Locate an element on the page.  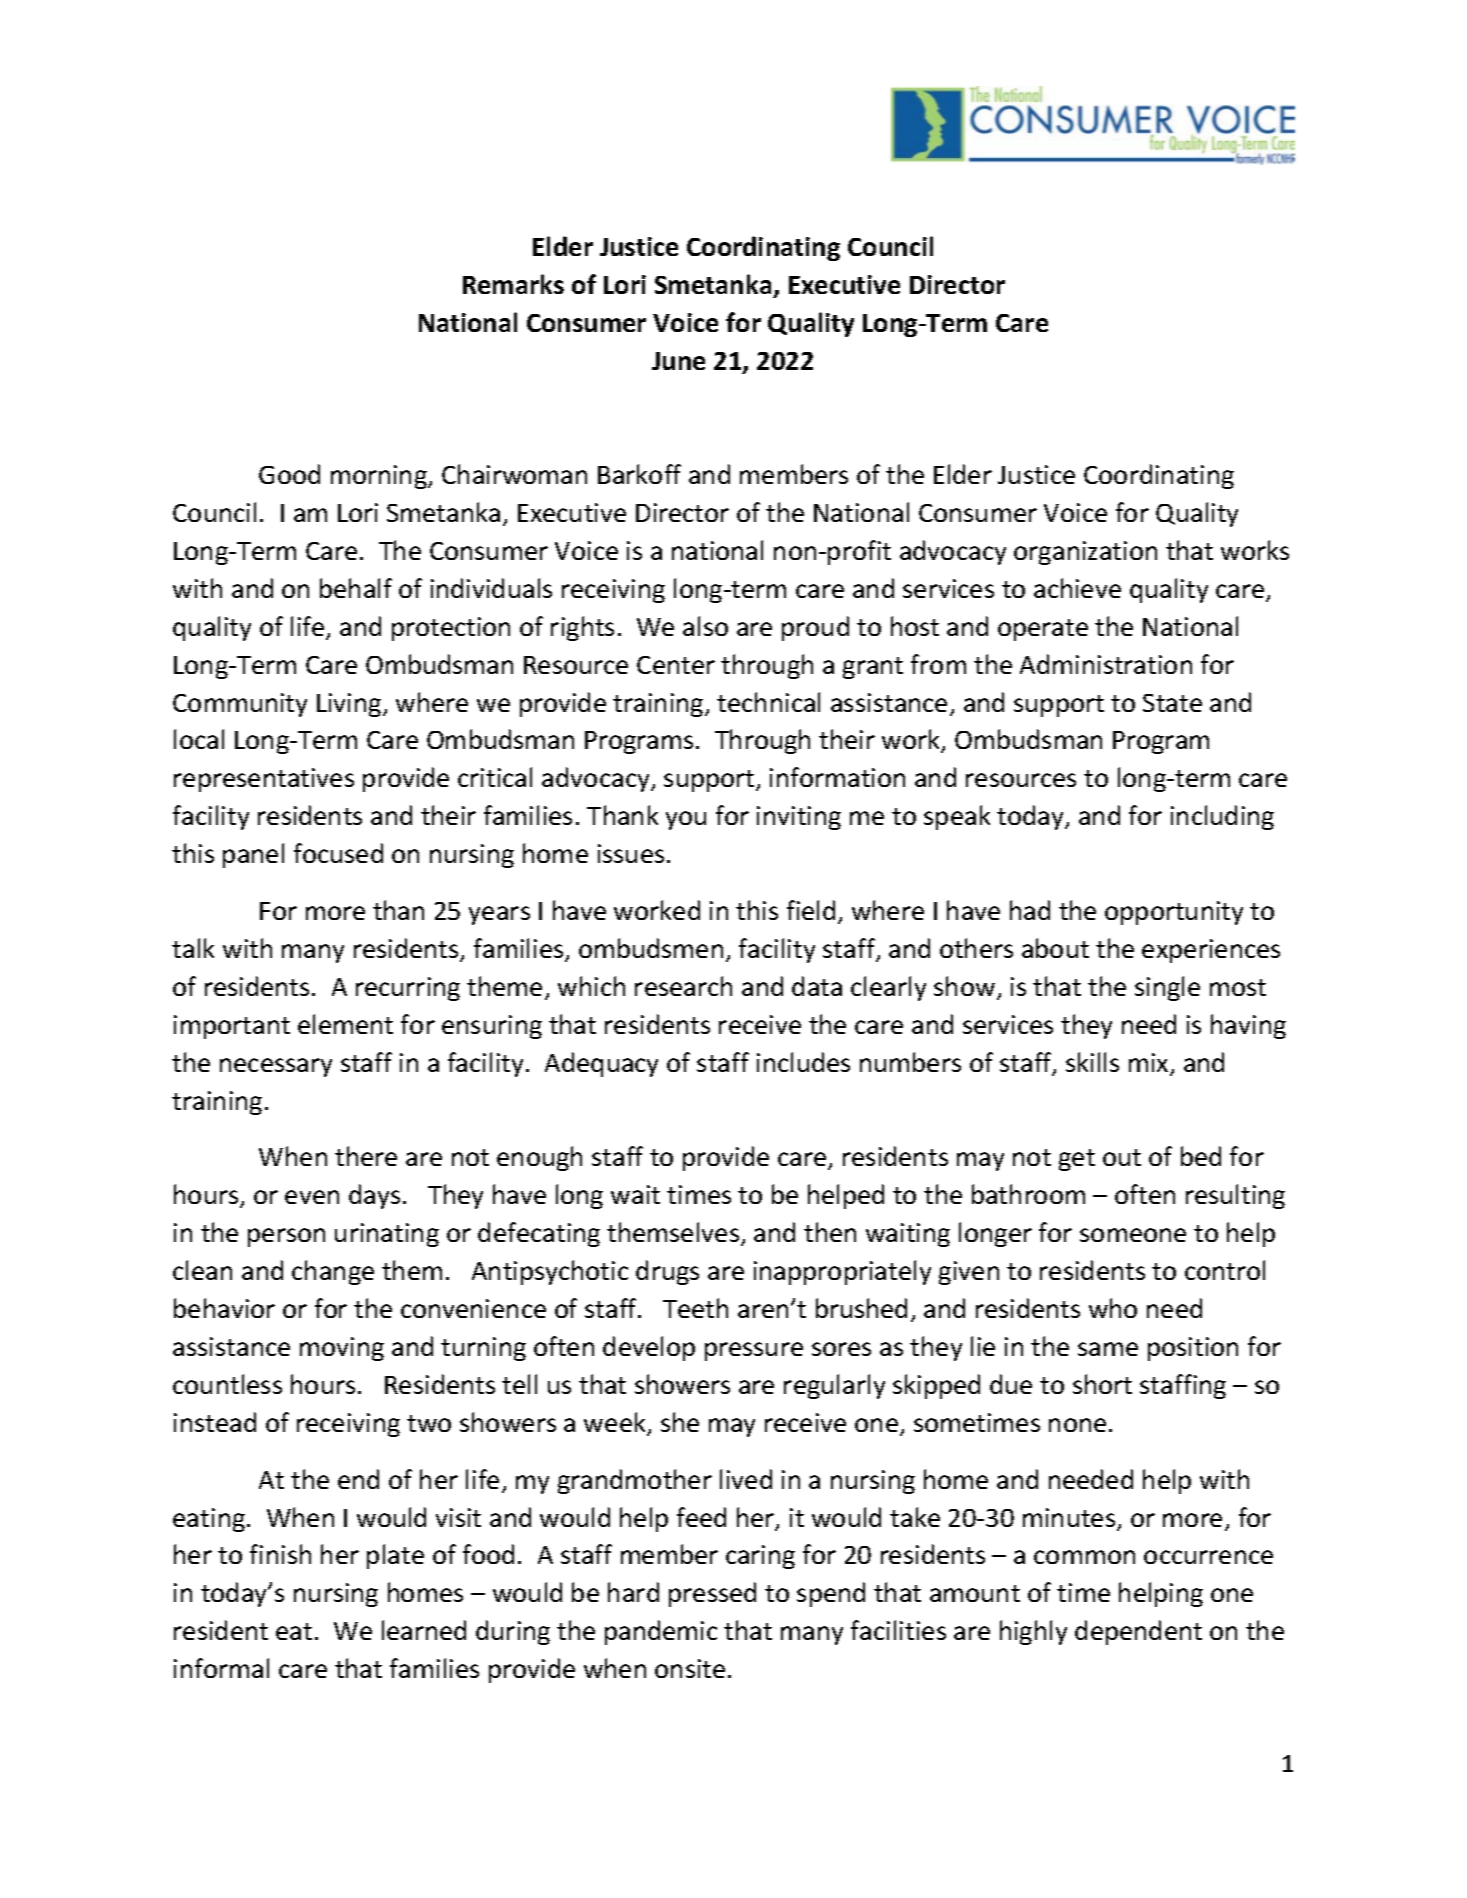
Remarks is located at coordinates (513, 284).
